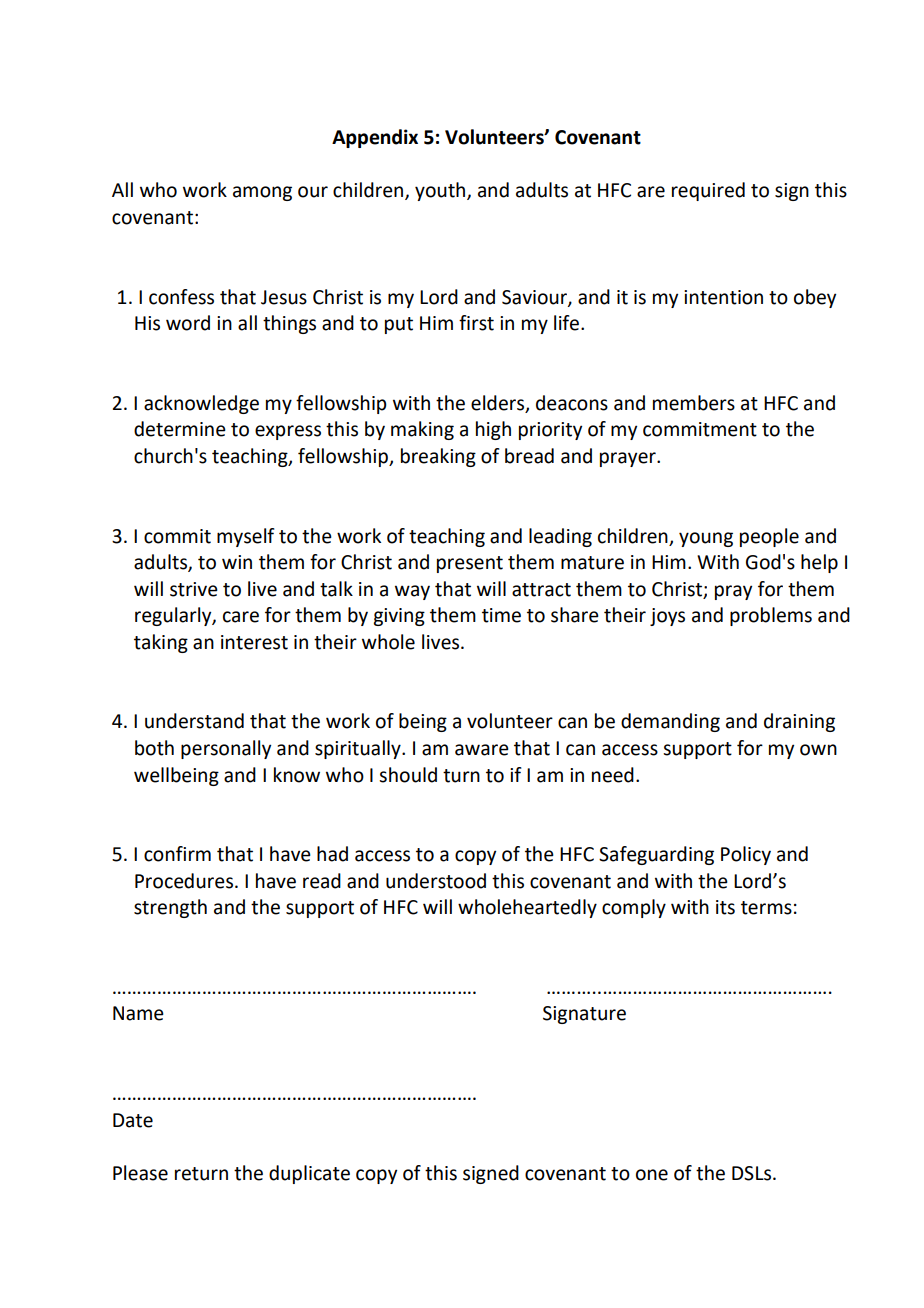  Describe the element at coordinates (436, 881) in the screenshot. I see `understood` at that location.
